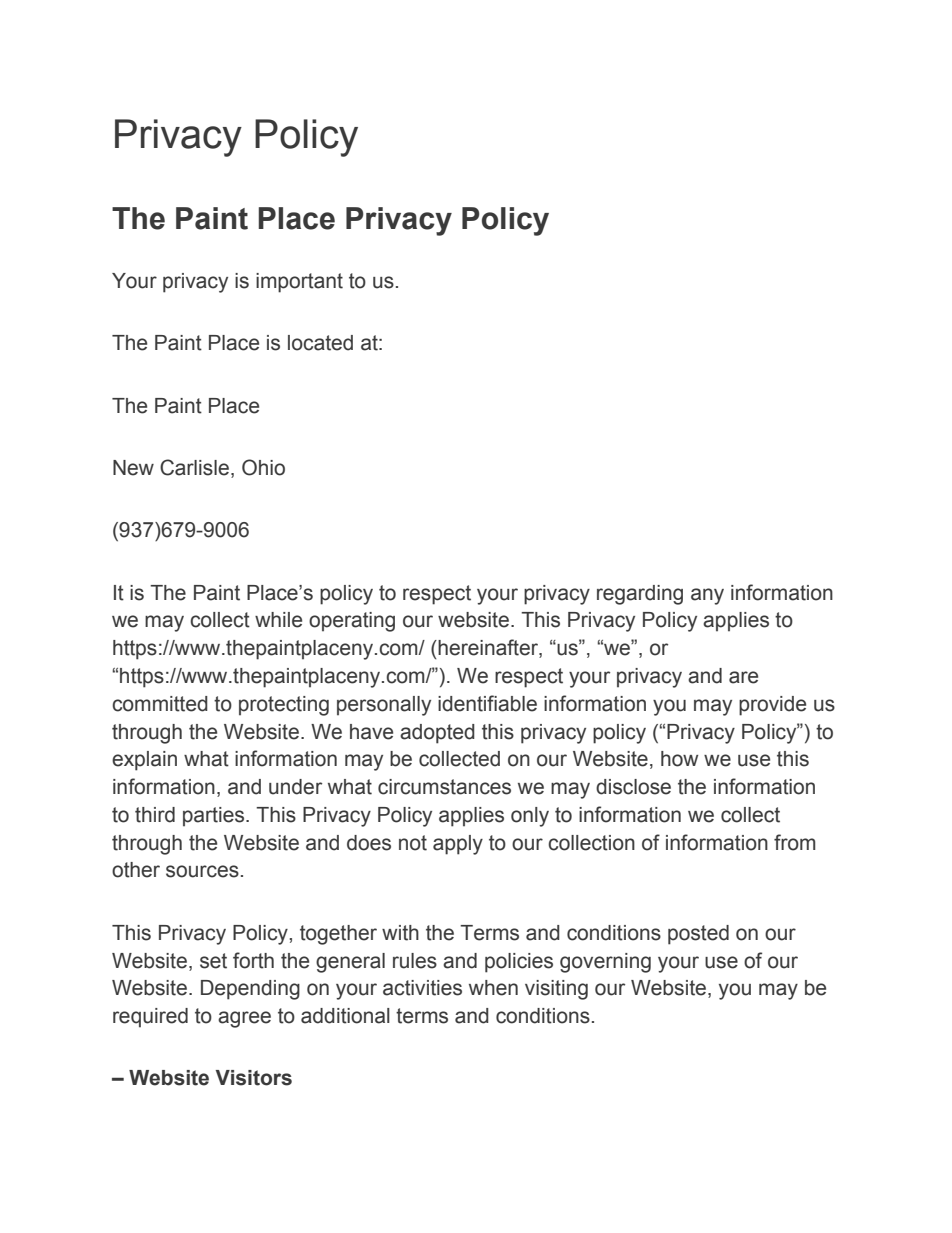  I want to click on any, so click(707, 596).
